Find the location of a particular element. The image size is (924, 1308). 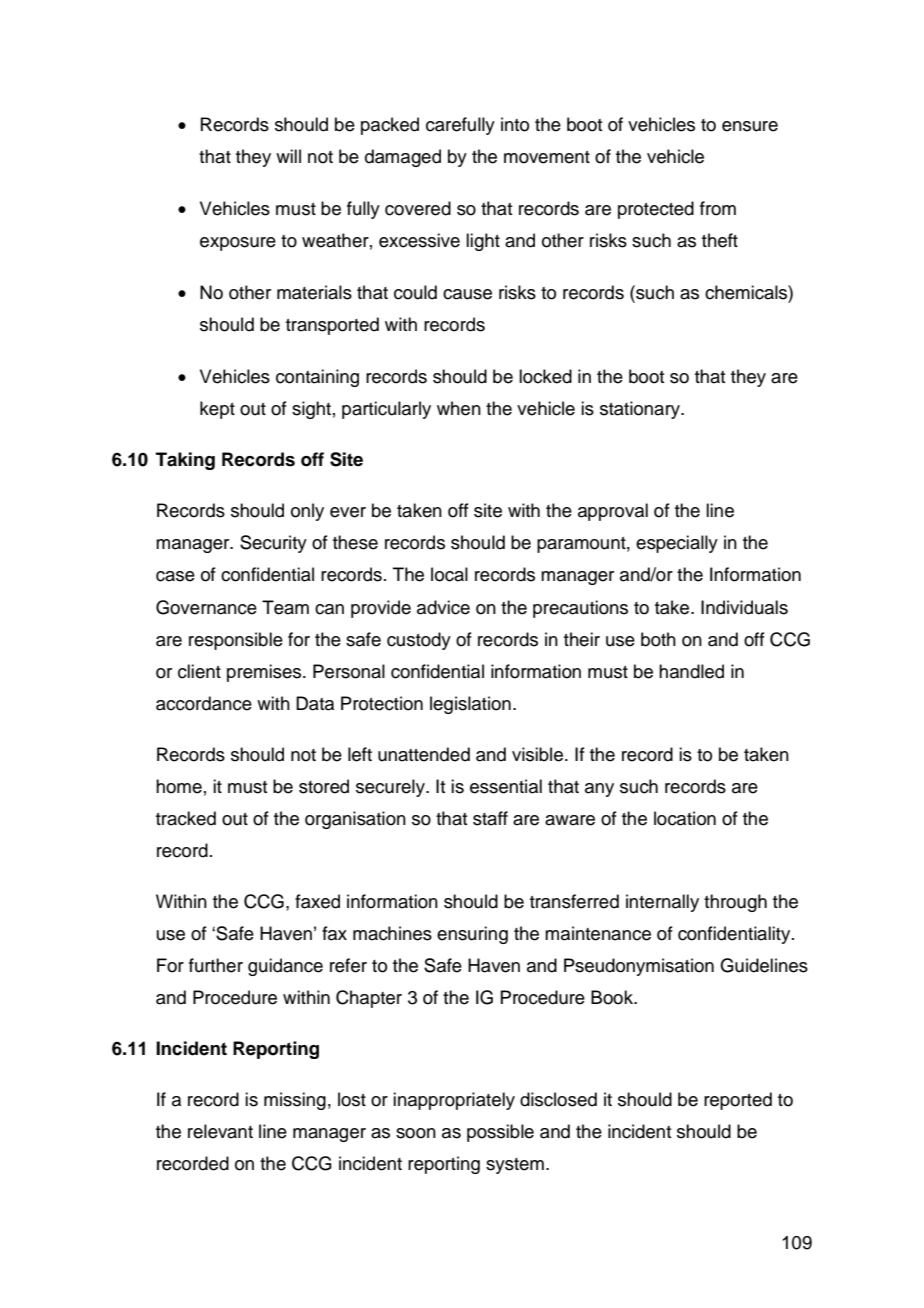

damaged is located at coordinates (403, 158).
